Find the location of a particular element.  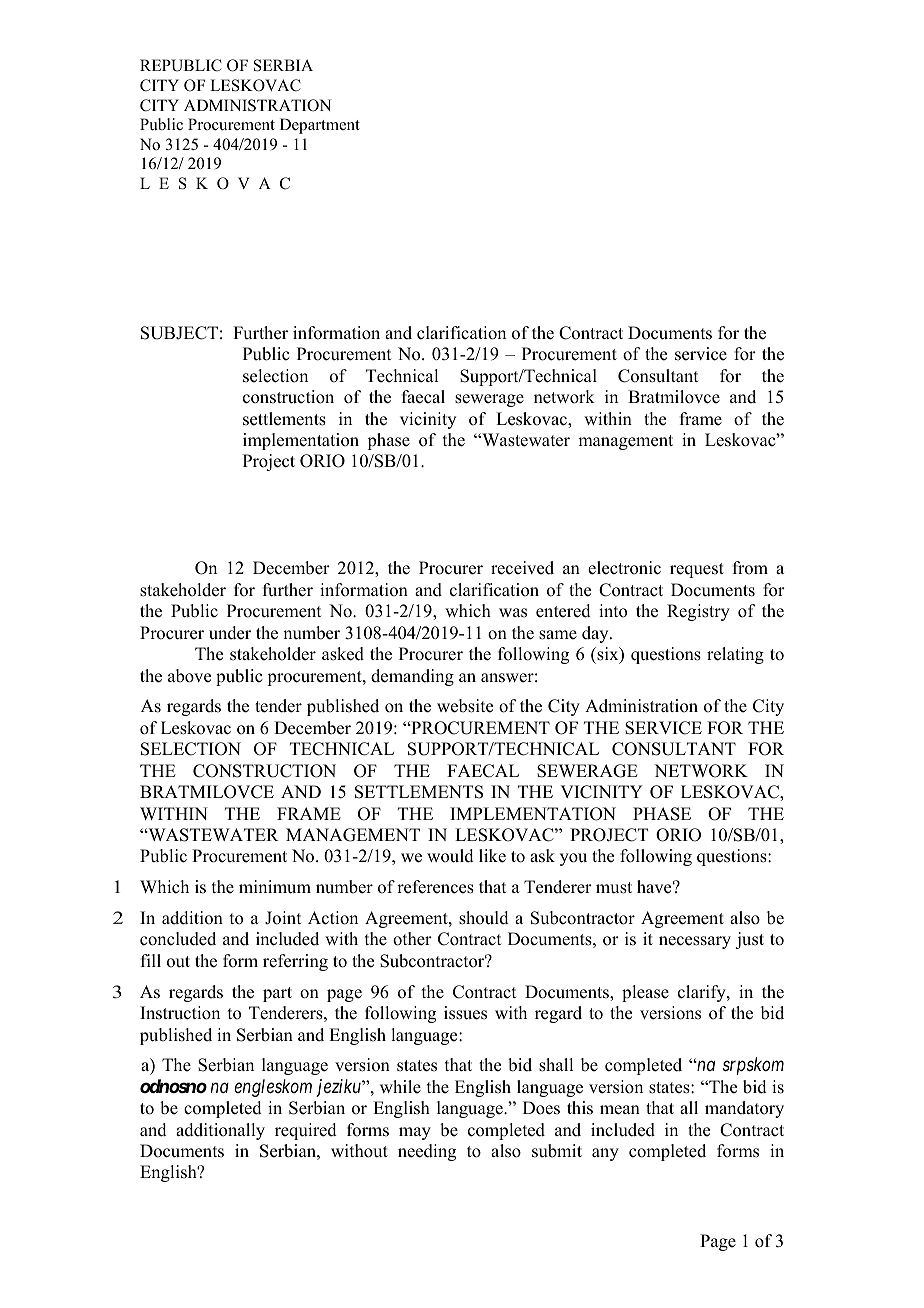

required is located at coordinates (306, 1131).
